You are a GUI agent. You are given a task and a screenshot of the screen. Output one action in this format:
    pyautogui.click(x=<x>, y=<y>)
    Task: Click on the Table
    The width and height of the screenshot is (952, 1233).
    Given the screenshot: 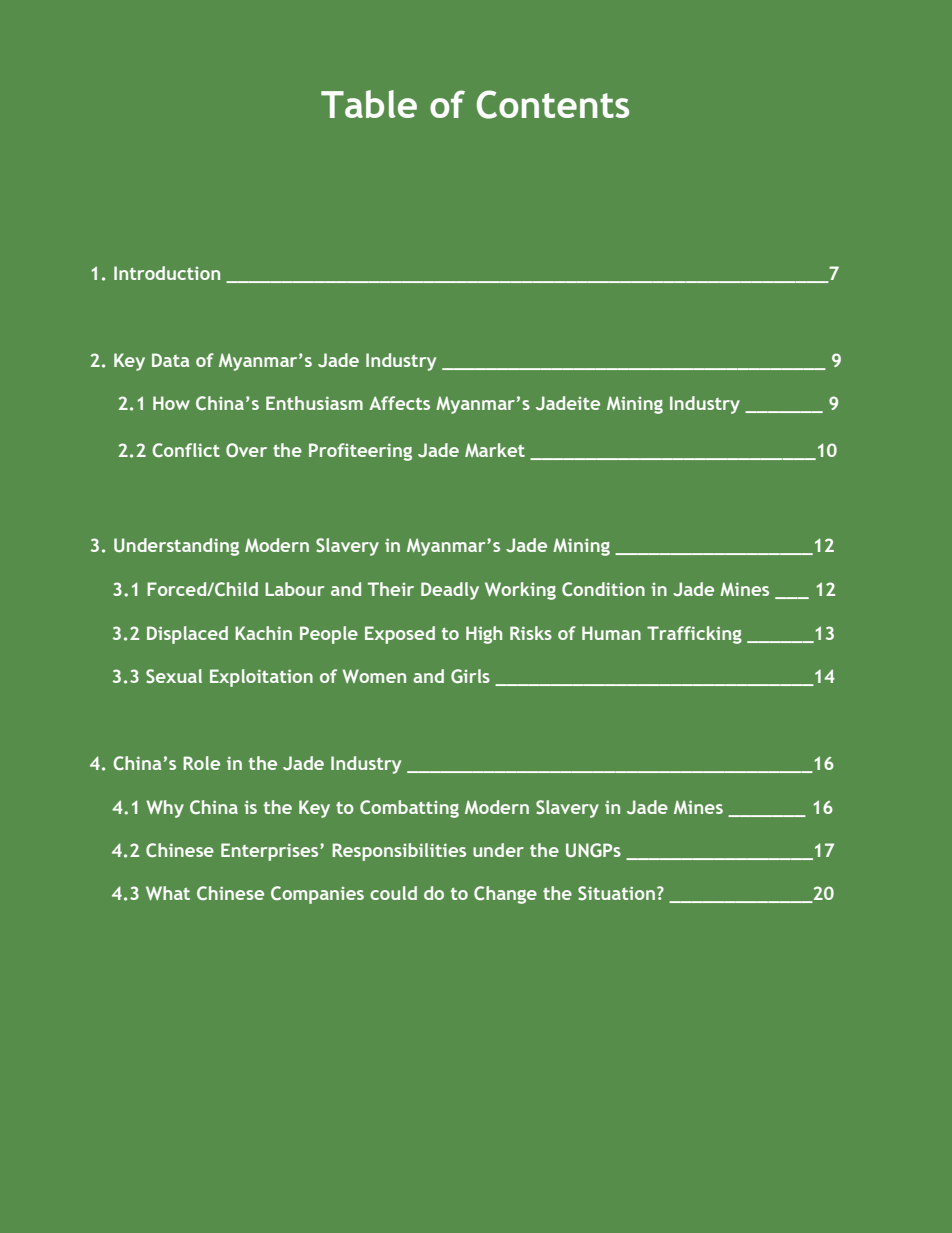 What is the action you would take?
    pyautogui.click(x=369, y=104)
